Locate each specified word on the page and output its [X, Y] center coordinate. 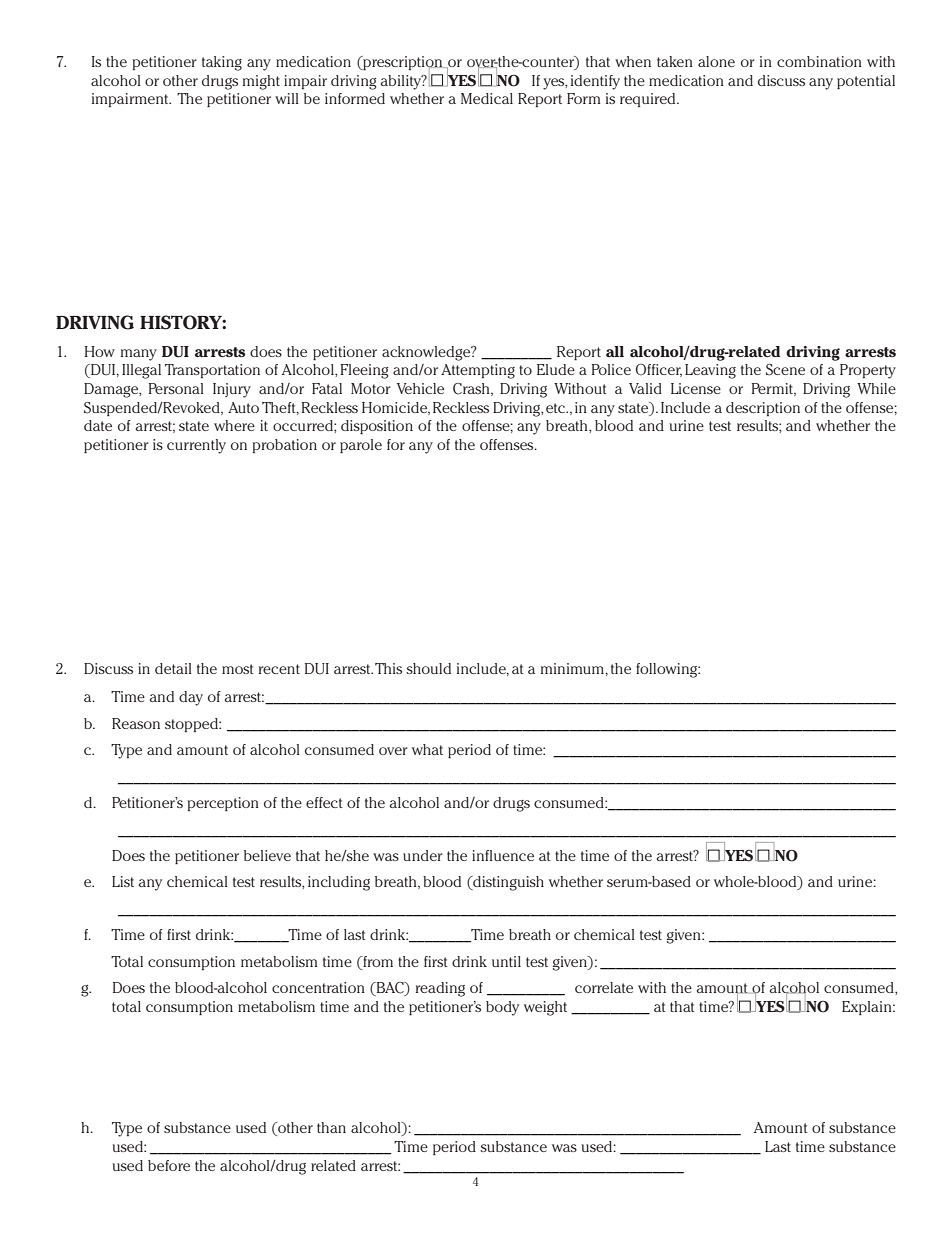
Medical [487, 98]
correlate [604, 987]
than [331, 1127]
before [169, 1165]
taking [222, 63]
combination [819, 61]
